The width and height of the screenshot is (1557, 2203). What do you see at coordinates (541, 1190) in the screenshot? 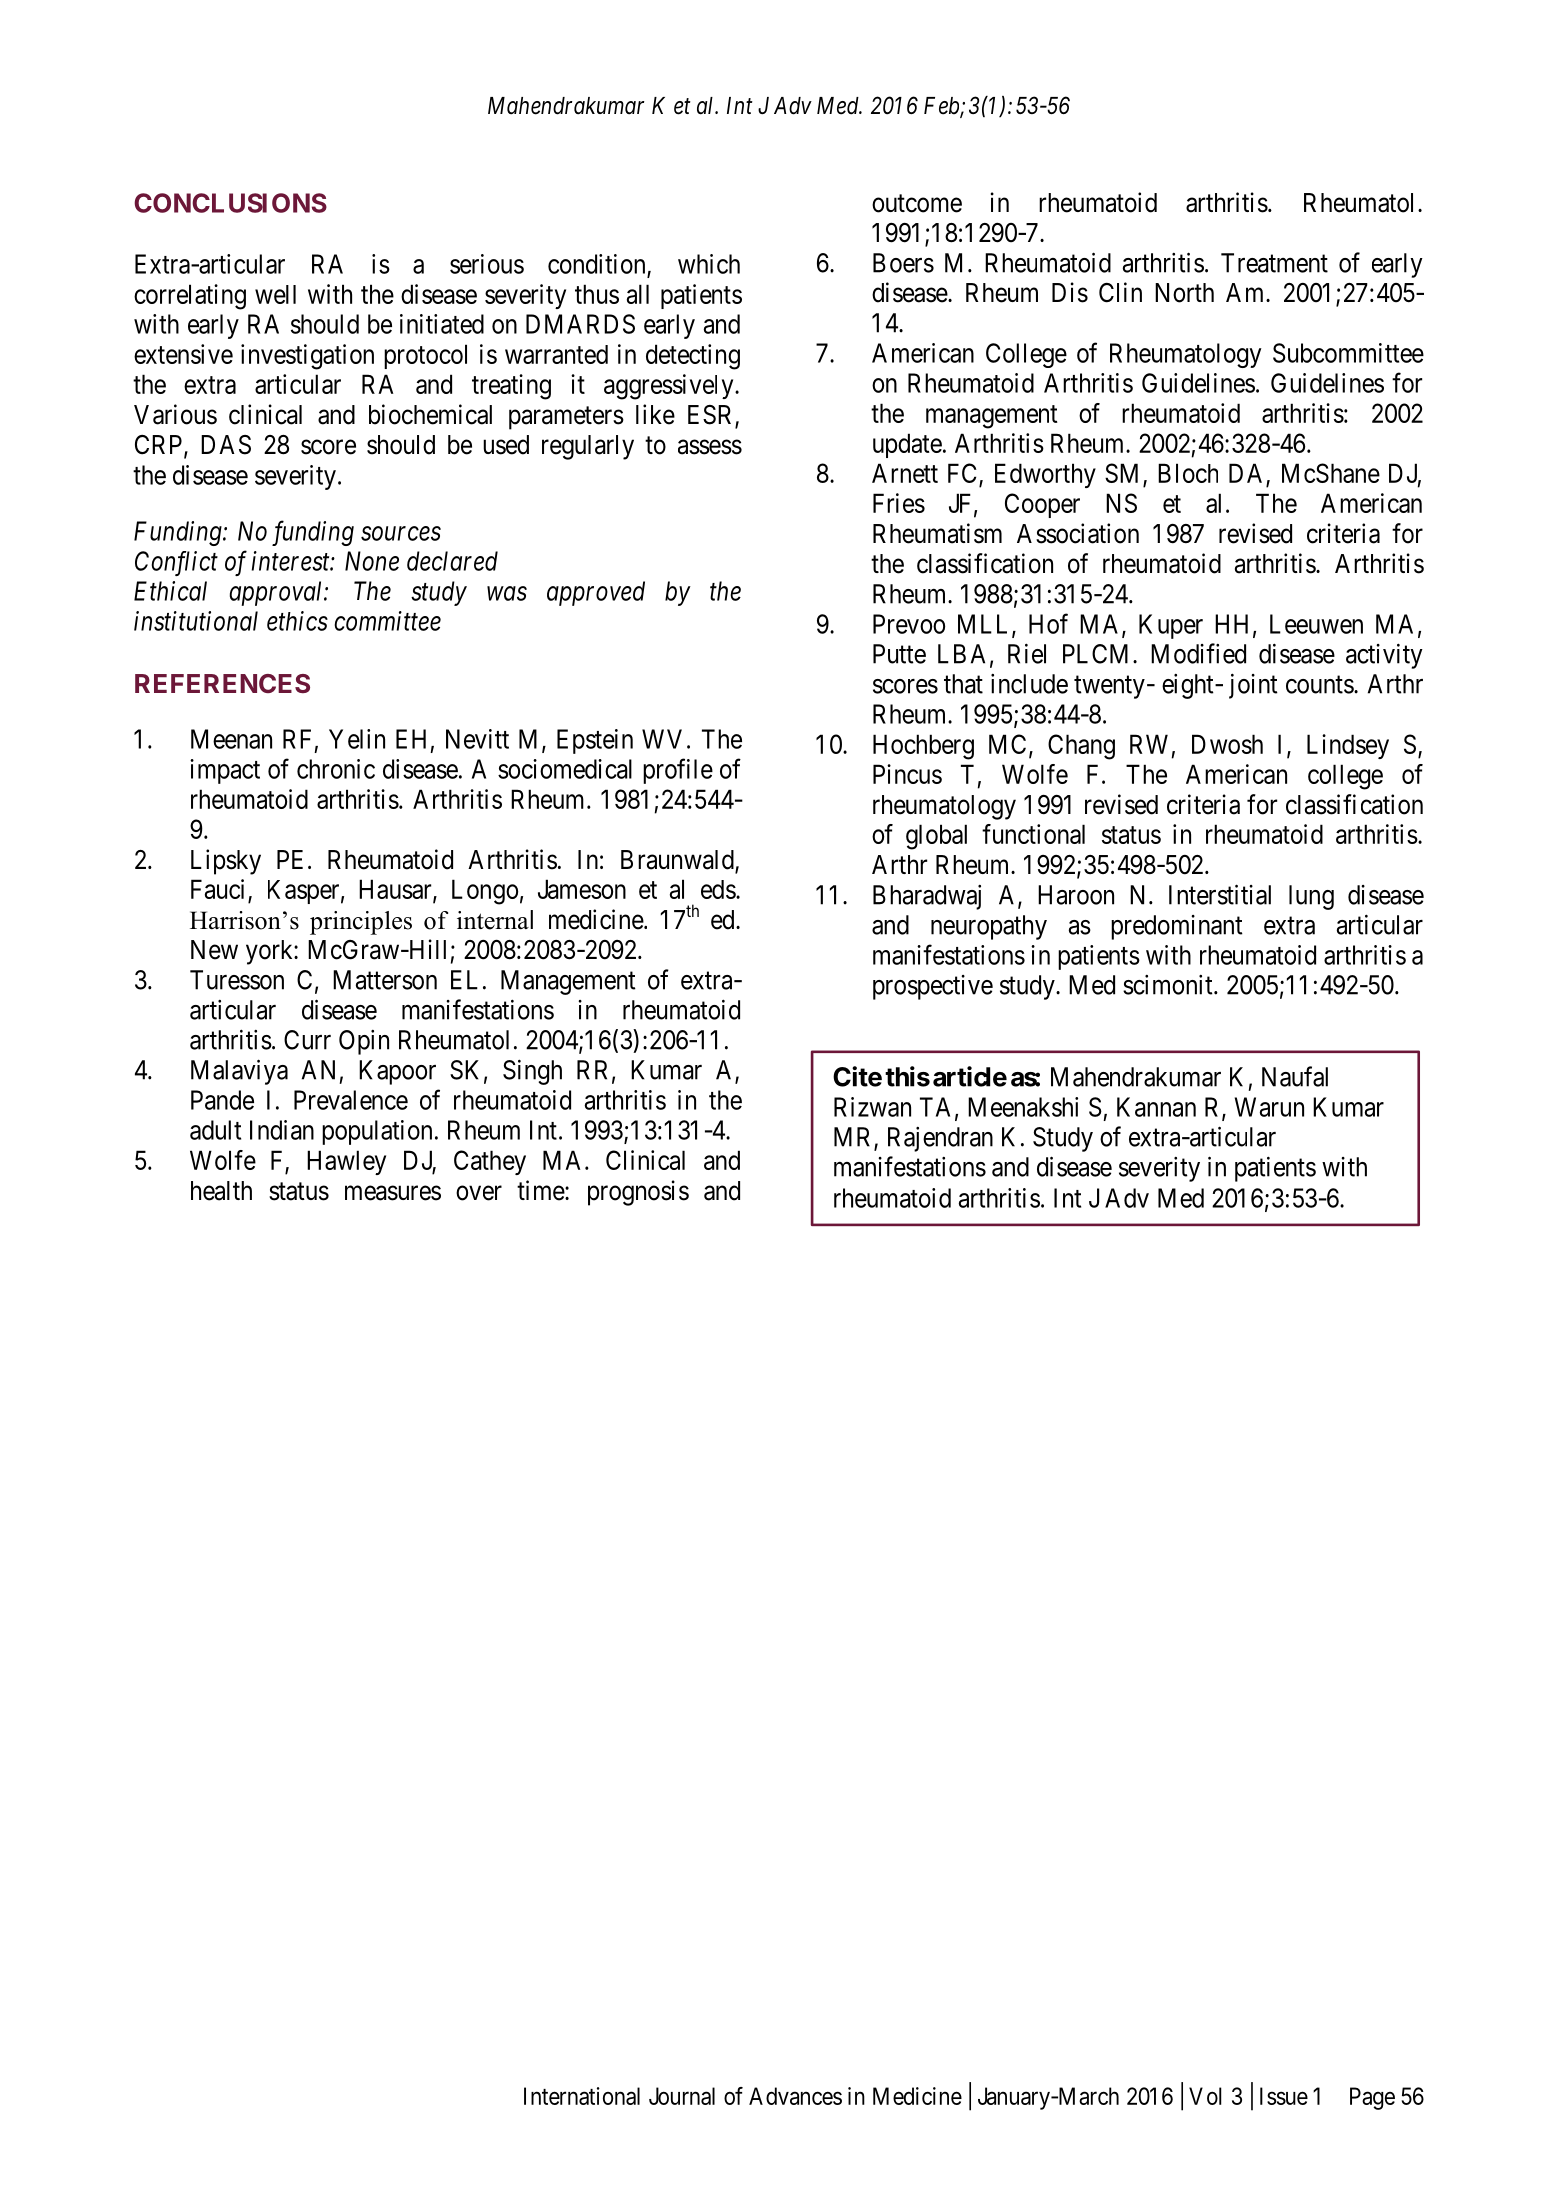
I see `time` at bounding box center [541, 1190].
